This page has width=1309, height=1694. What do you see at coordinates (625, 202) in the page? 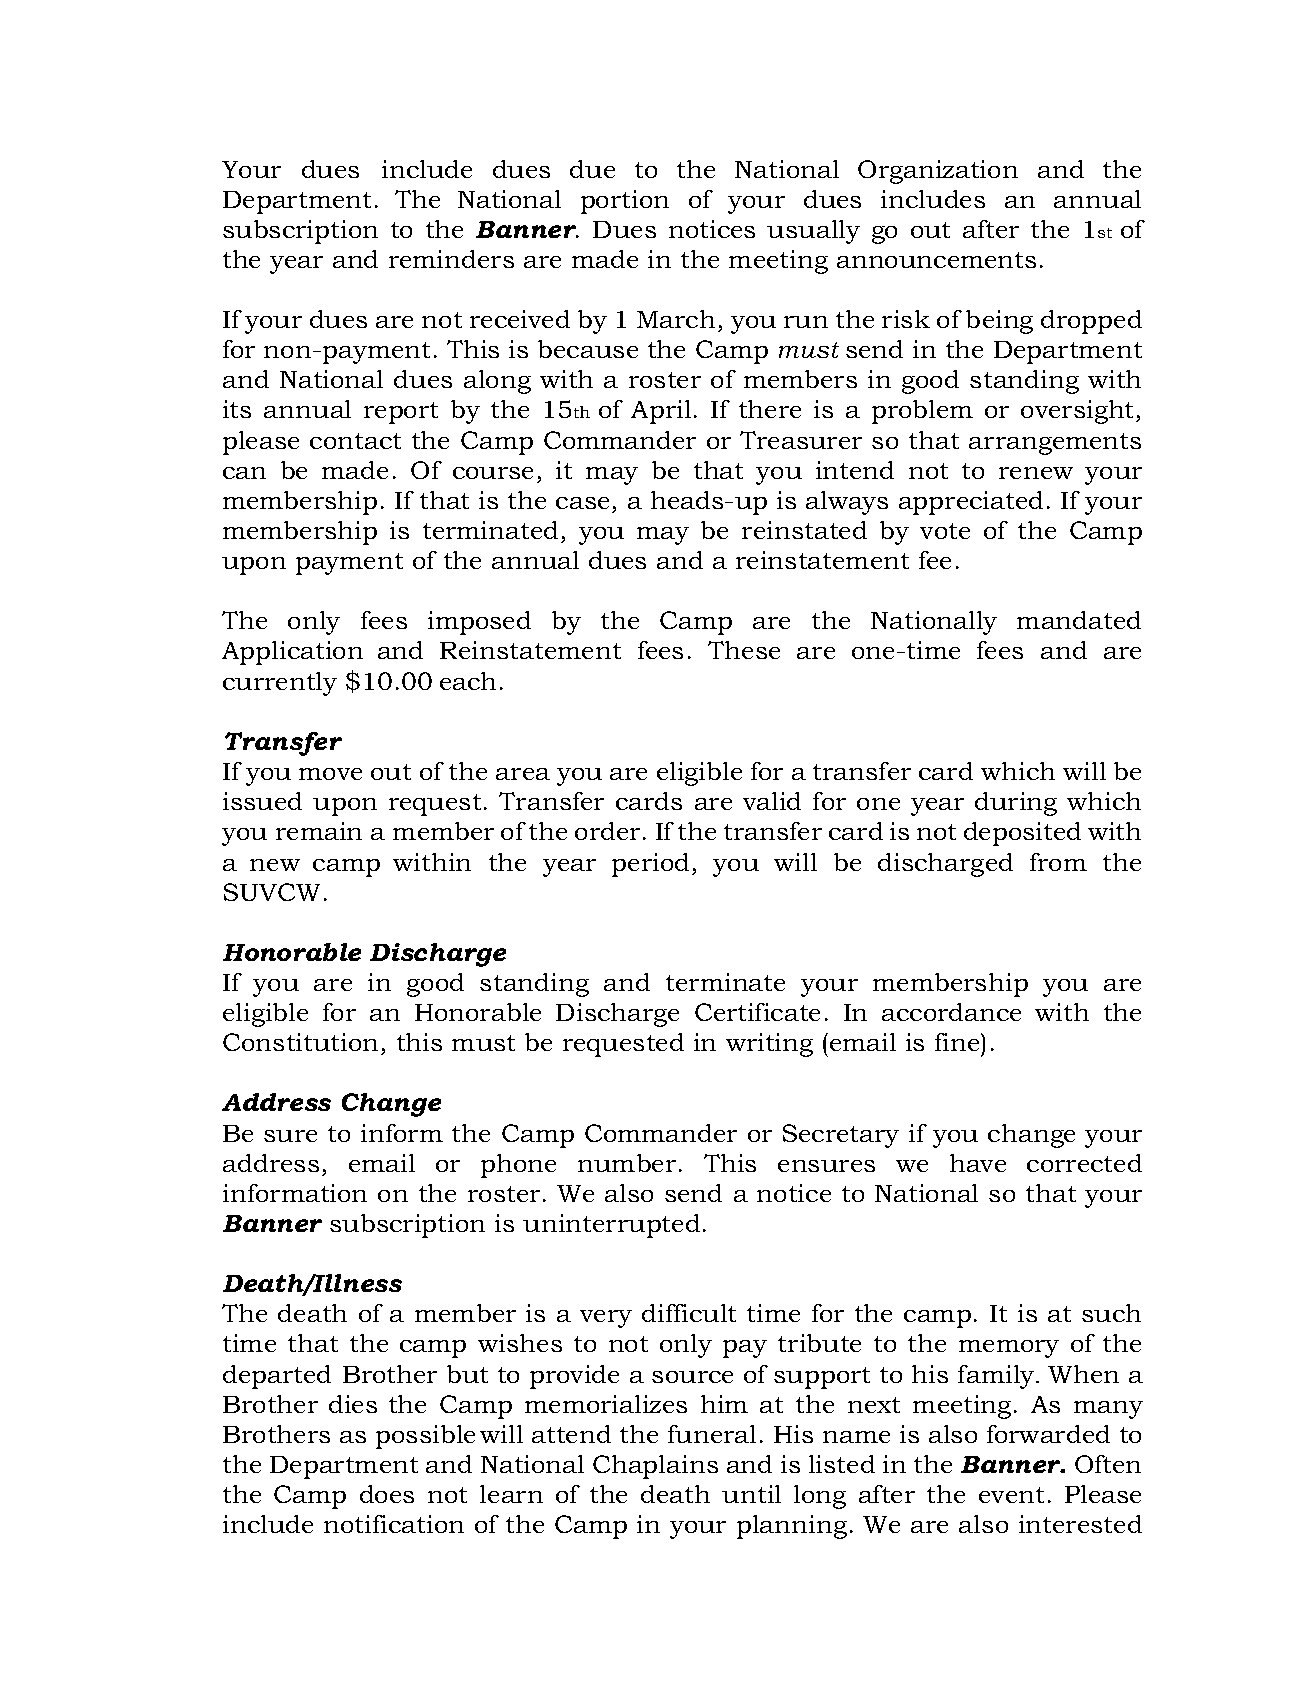
I see `portion` at bounding box center [625, 202].
